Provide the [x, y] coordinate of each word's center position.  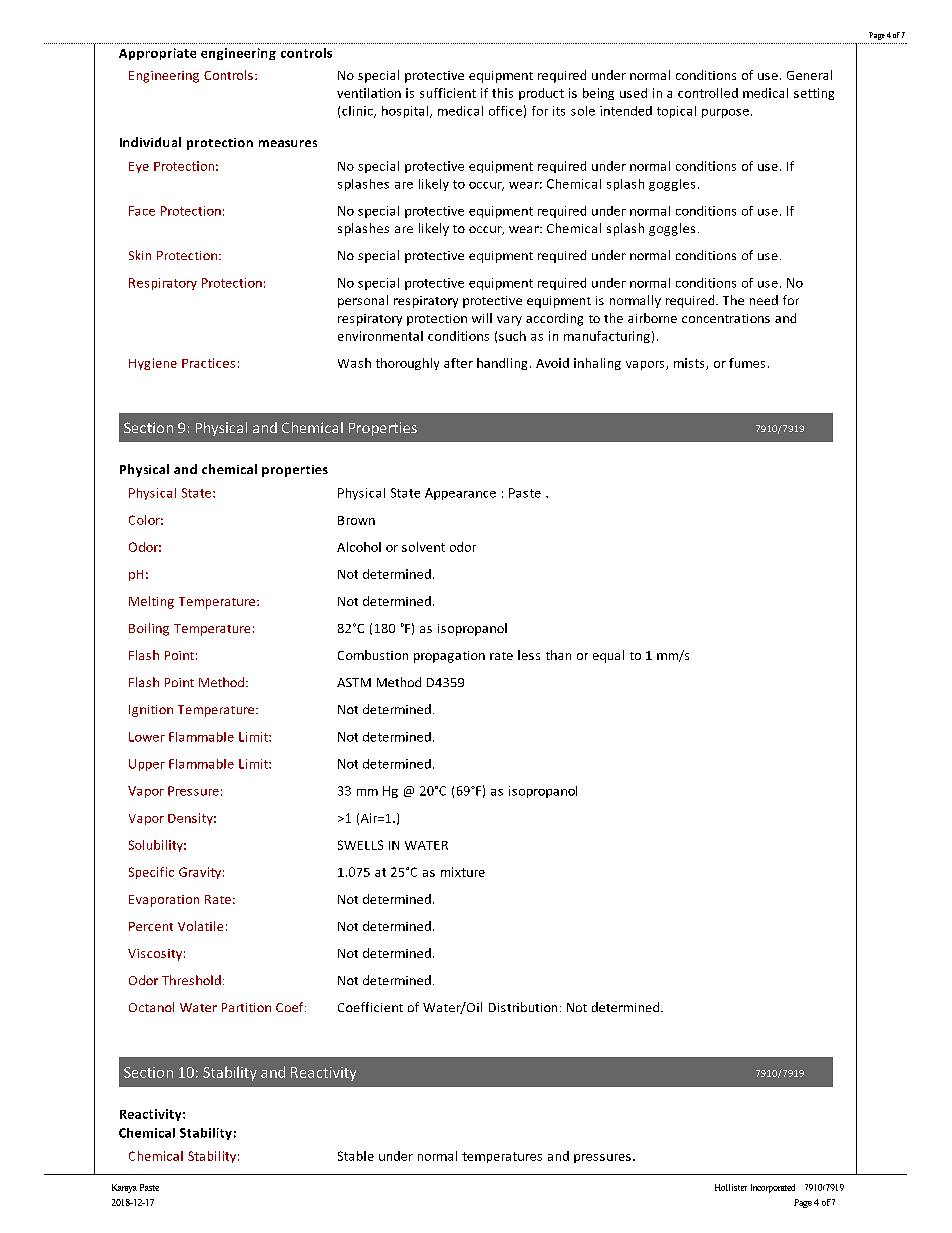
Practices [208, 363]
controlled [708, 93]
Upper [147, 765]
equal [608, 656]
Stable [356, 1156]
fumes [747, 363]
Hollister [731, 1187]
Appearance [460, 494]
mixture [463, 872]
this [502, 93]
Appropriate [157, 54]
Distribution [523, 1007]
